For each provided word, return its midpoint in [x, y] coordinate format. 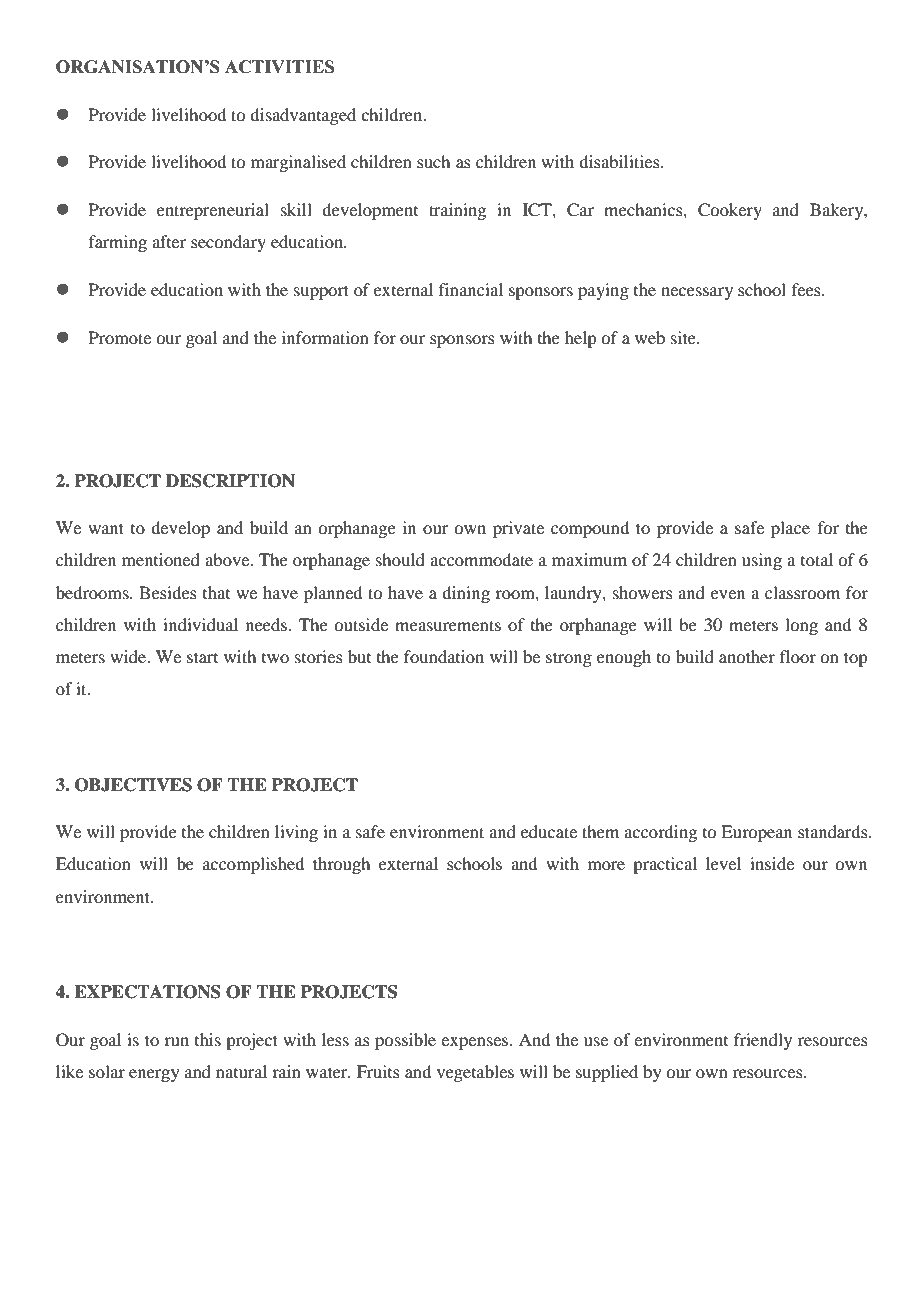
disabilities [620, 161]
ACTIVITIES [279, 67]
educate [549, 831]
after [169, 241]
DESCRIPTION [230, 481]
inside [772, 863]
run [176, 1041]
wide [129, 656]
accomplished [253, 865]
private [518, 529]
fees [807, 289]
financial [471, 289]
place [790, 529]
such [433, 161]
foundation [444, 656]
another [747, 656]
